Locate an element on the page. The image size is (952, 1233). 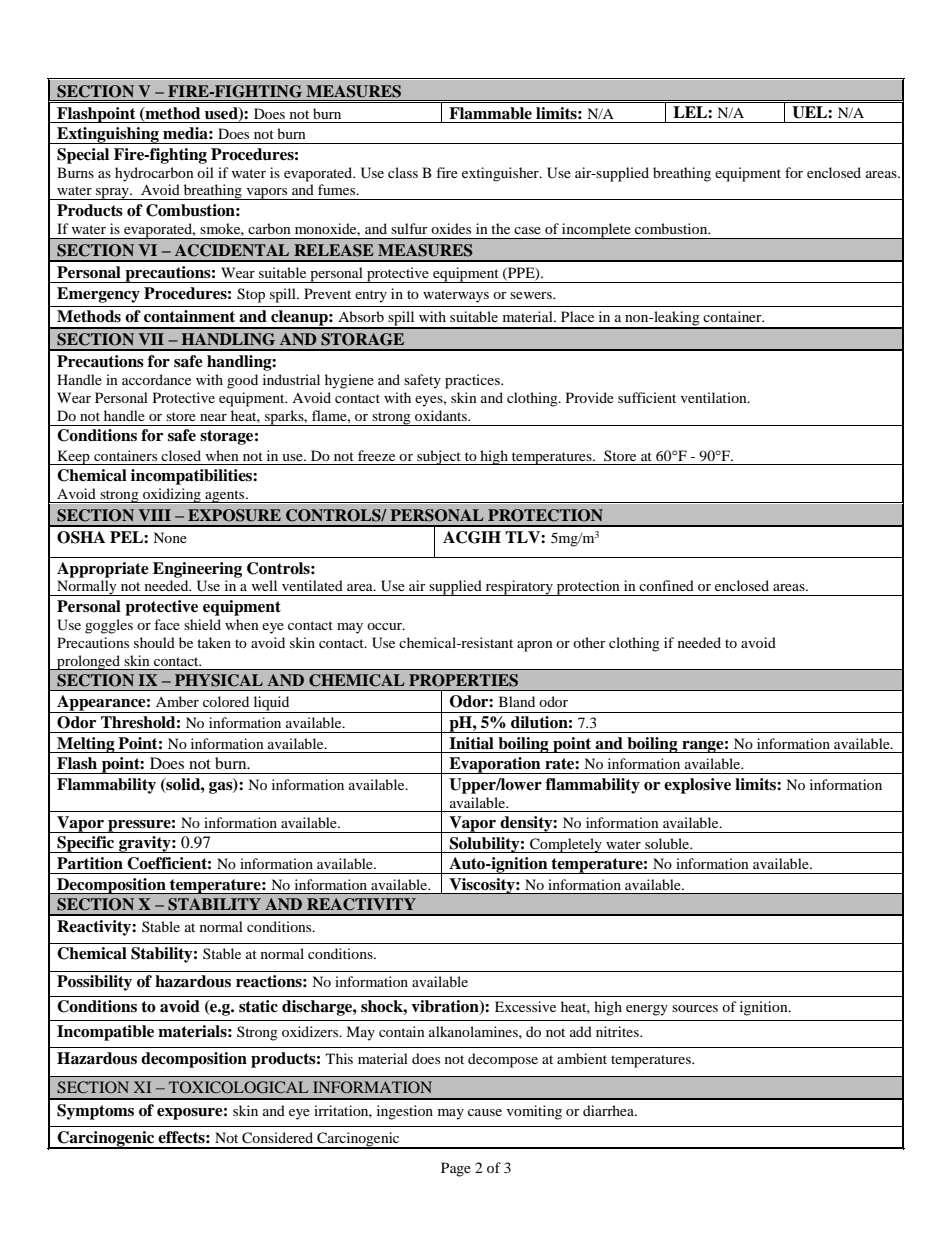
soluble is located at coordinates (668, 843).
